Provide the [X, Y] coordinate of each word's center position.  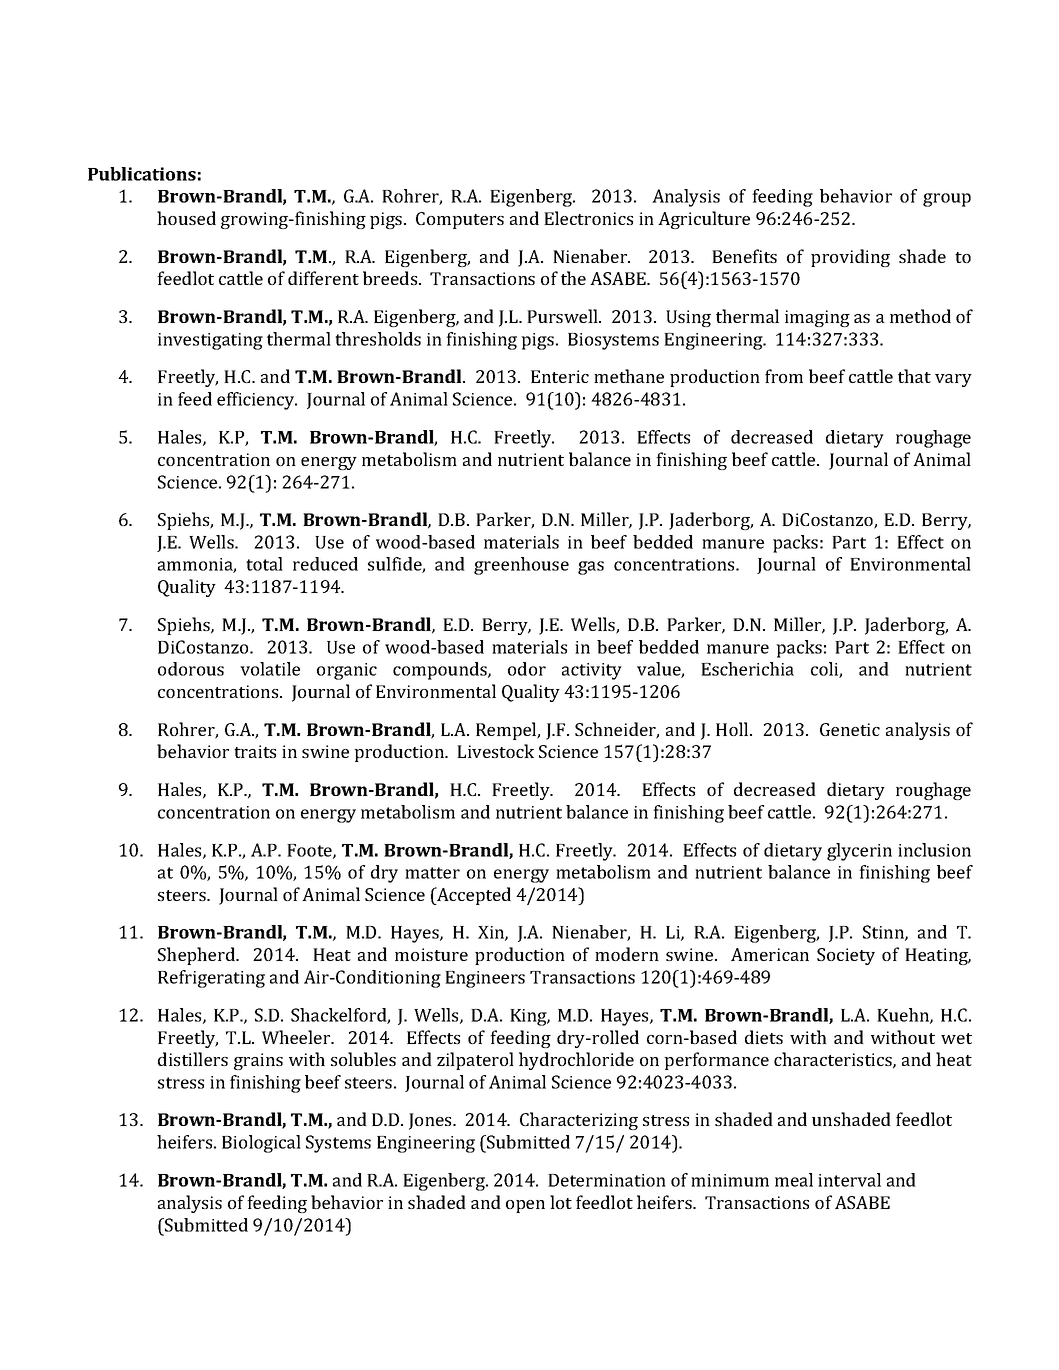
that [914, 376]
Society [846, 956]
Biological [261, 1144]
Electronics [588, 218]
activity [592, 671]
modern [627, 954]
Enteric [560, 376]
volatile [270, 669]
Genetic [850, 729]
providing [850, 258]
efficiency [257, 401]
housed [186, 218]
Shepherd [197, 956]
